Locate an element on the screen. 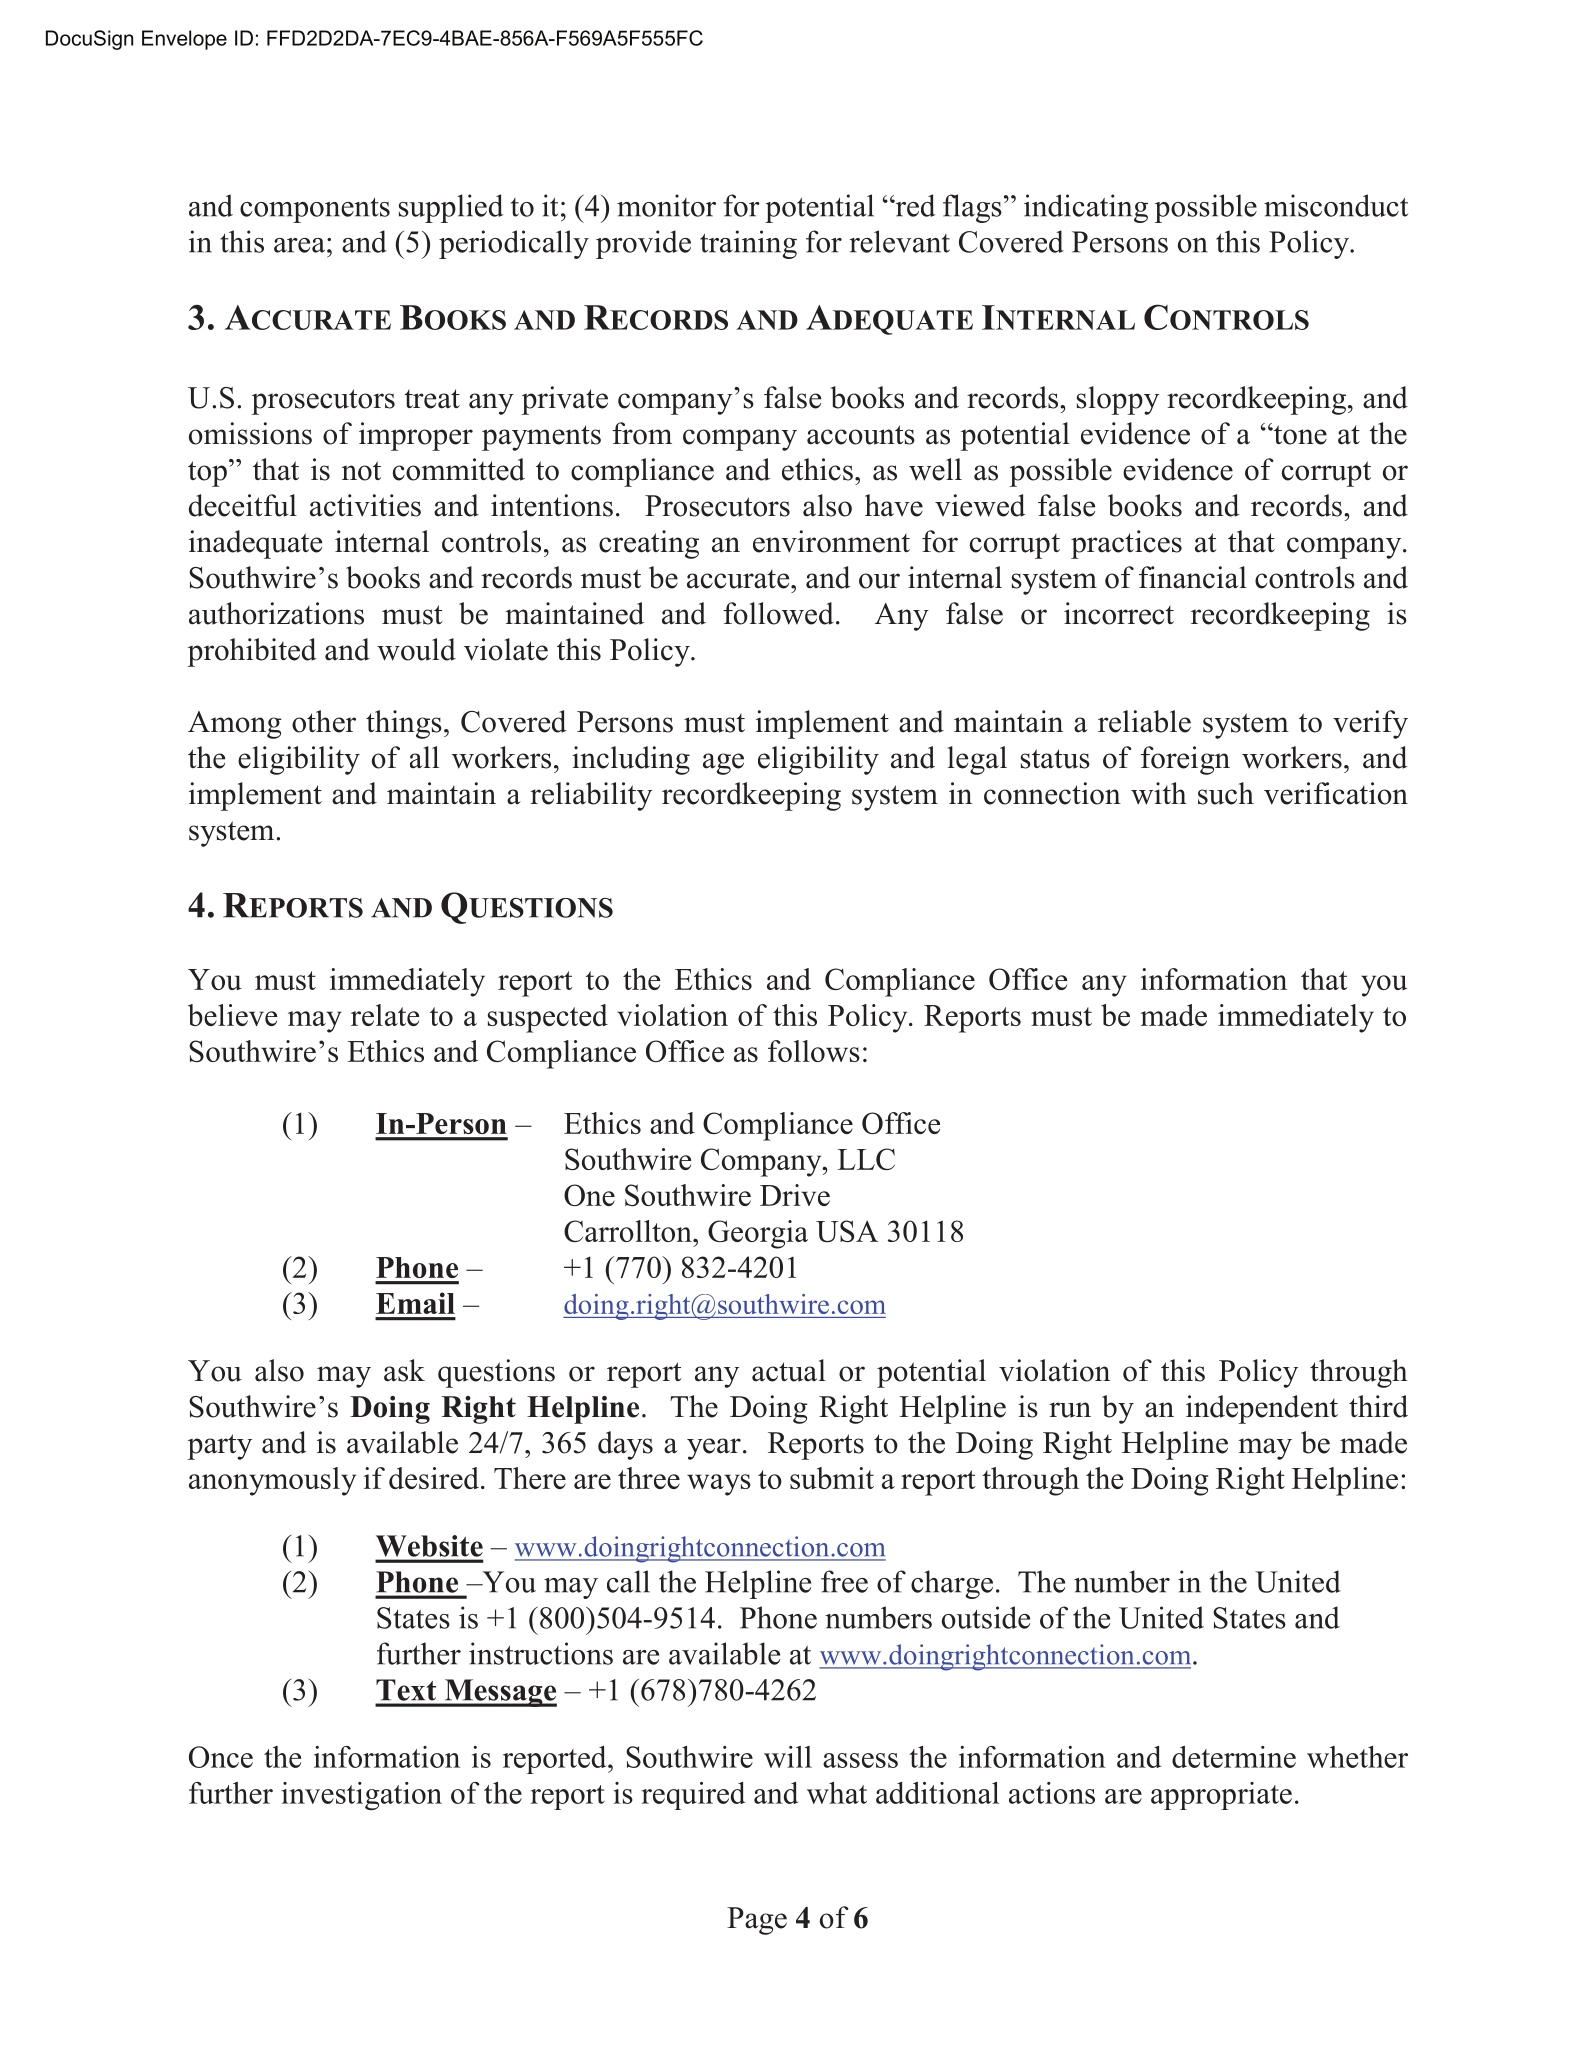 This screenshot has height=2065, width=1596. submit is located at coordinates (832, 1478).
